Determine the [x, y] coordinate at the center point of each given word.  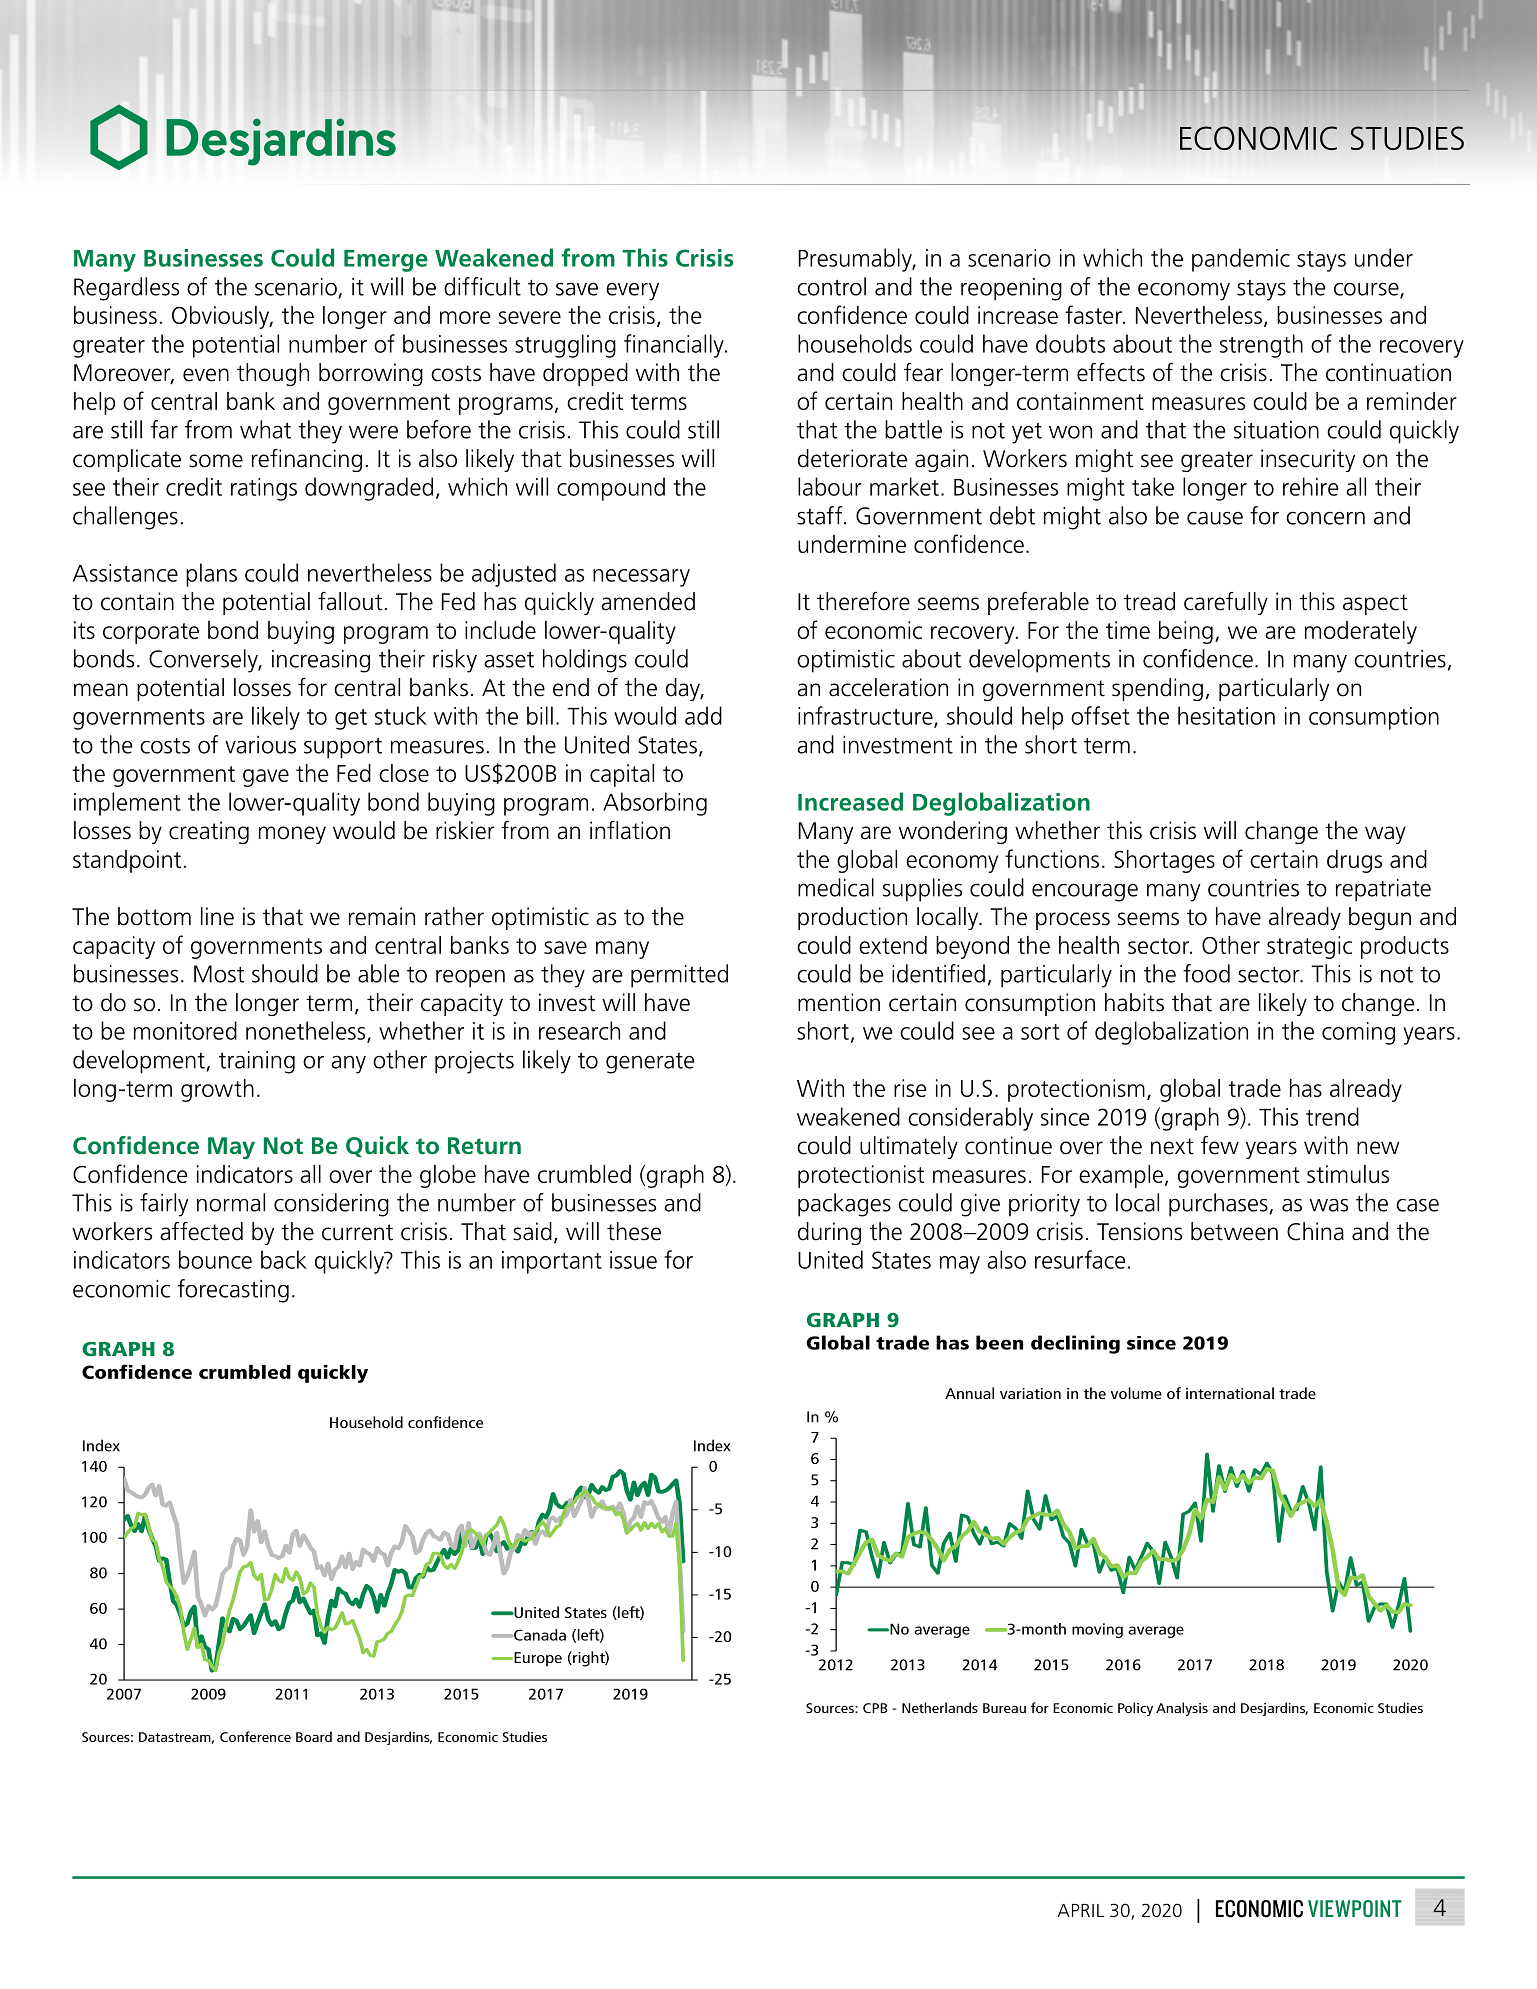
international [1230, 1393]
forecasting [233, 1291]
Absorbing [655, 804]
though [273, 374]
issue [633, 1260]
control [831, 286]
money [292, 835]
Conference [255, 1736]
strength [1261, 346]
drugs [1354, 861]
